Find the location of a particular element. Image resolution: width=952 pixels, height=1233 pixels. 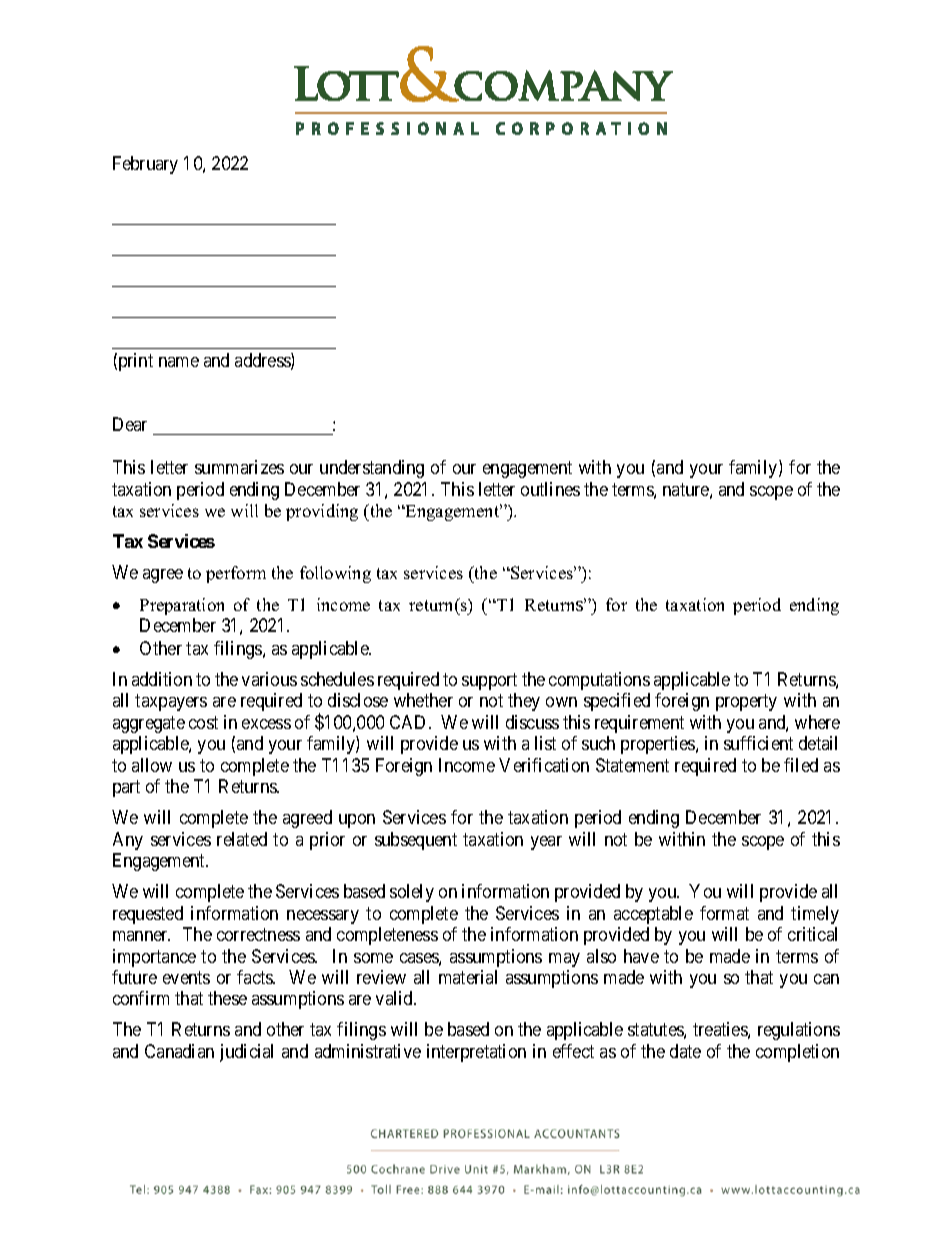

Dear is located at coordinates (130, 424).
